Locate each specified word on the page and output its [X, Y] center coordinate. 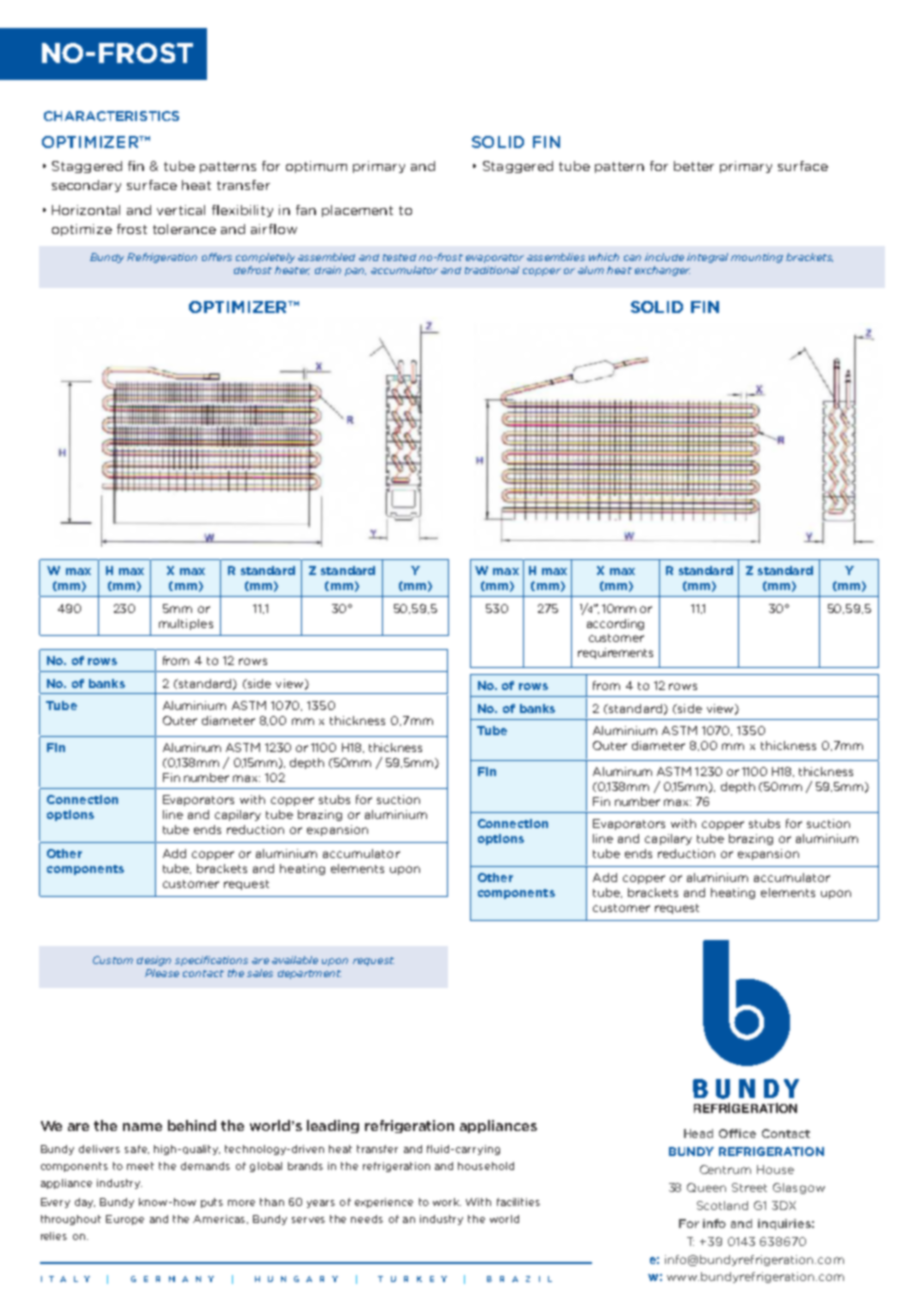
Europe [125, 1220]
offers [217, 257]
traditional [492, 270]
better [694, 166]
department [309, 974]
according [615, 624]
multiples [186, 624]
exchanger [662, 271]
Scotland [722, 1205]
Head [698, 1133]
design [154, 961]
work [447, 1202]
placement [357, 211]
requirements [615, 653]
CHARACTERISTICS [111, 116]
